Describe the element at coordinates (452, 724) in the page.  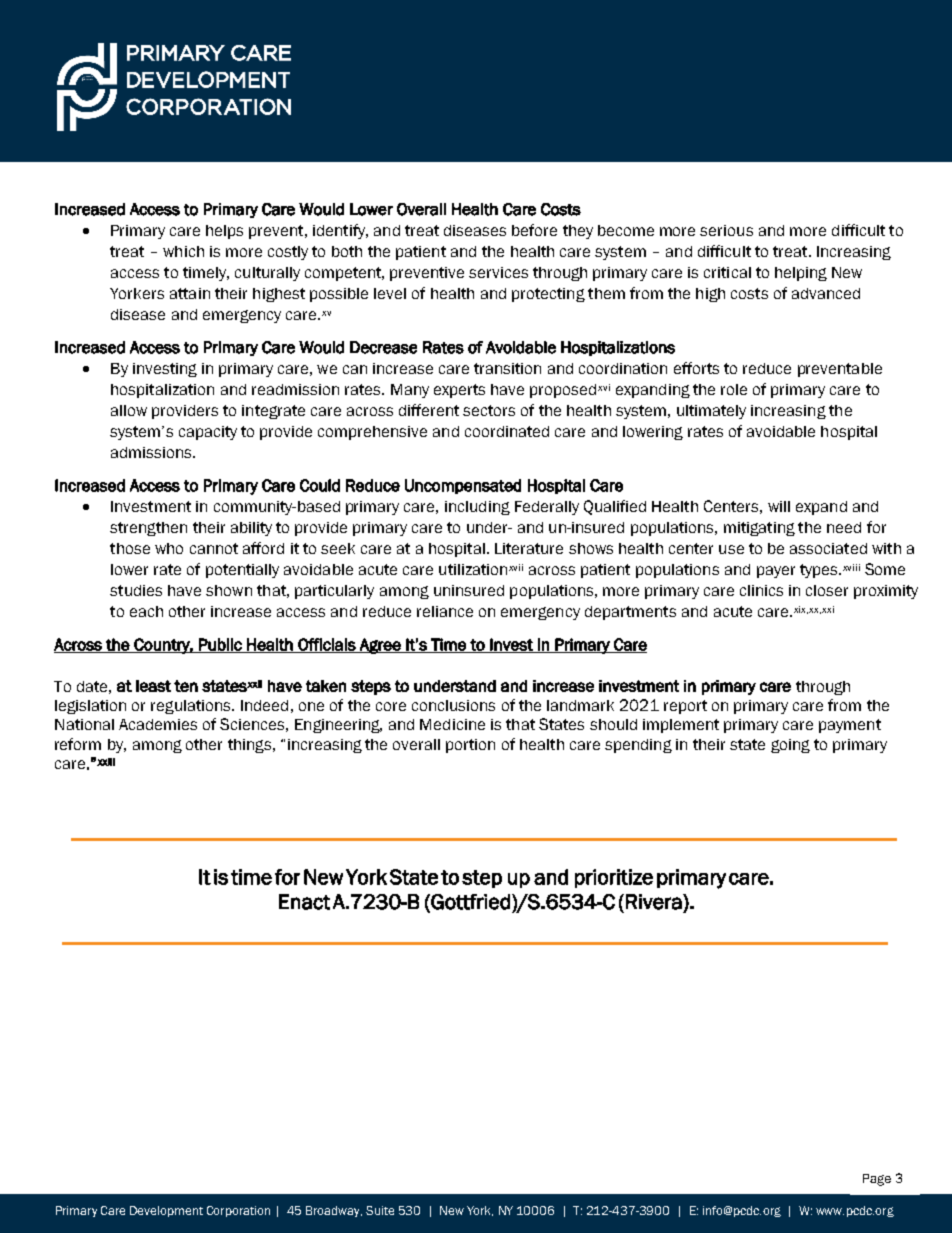
I see `Medicine` at that location.
